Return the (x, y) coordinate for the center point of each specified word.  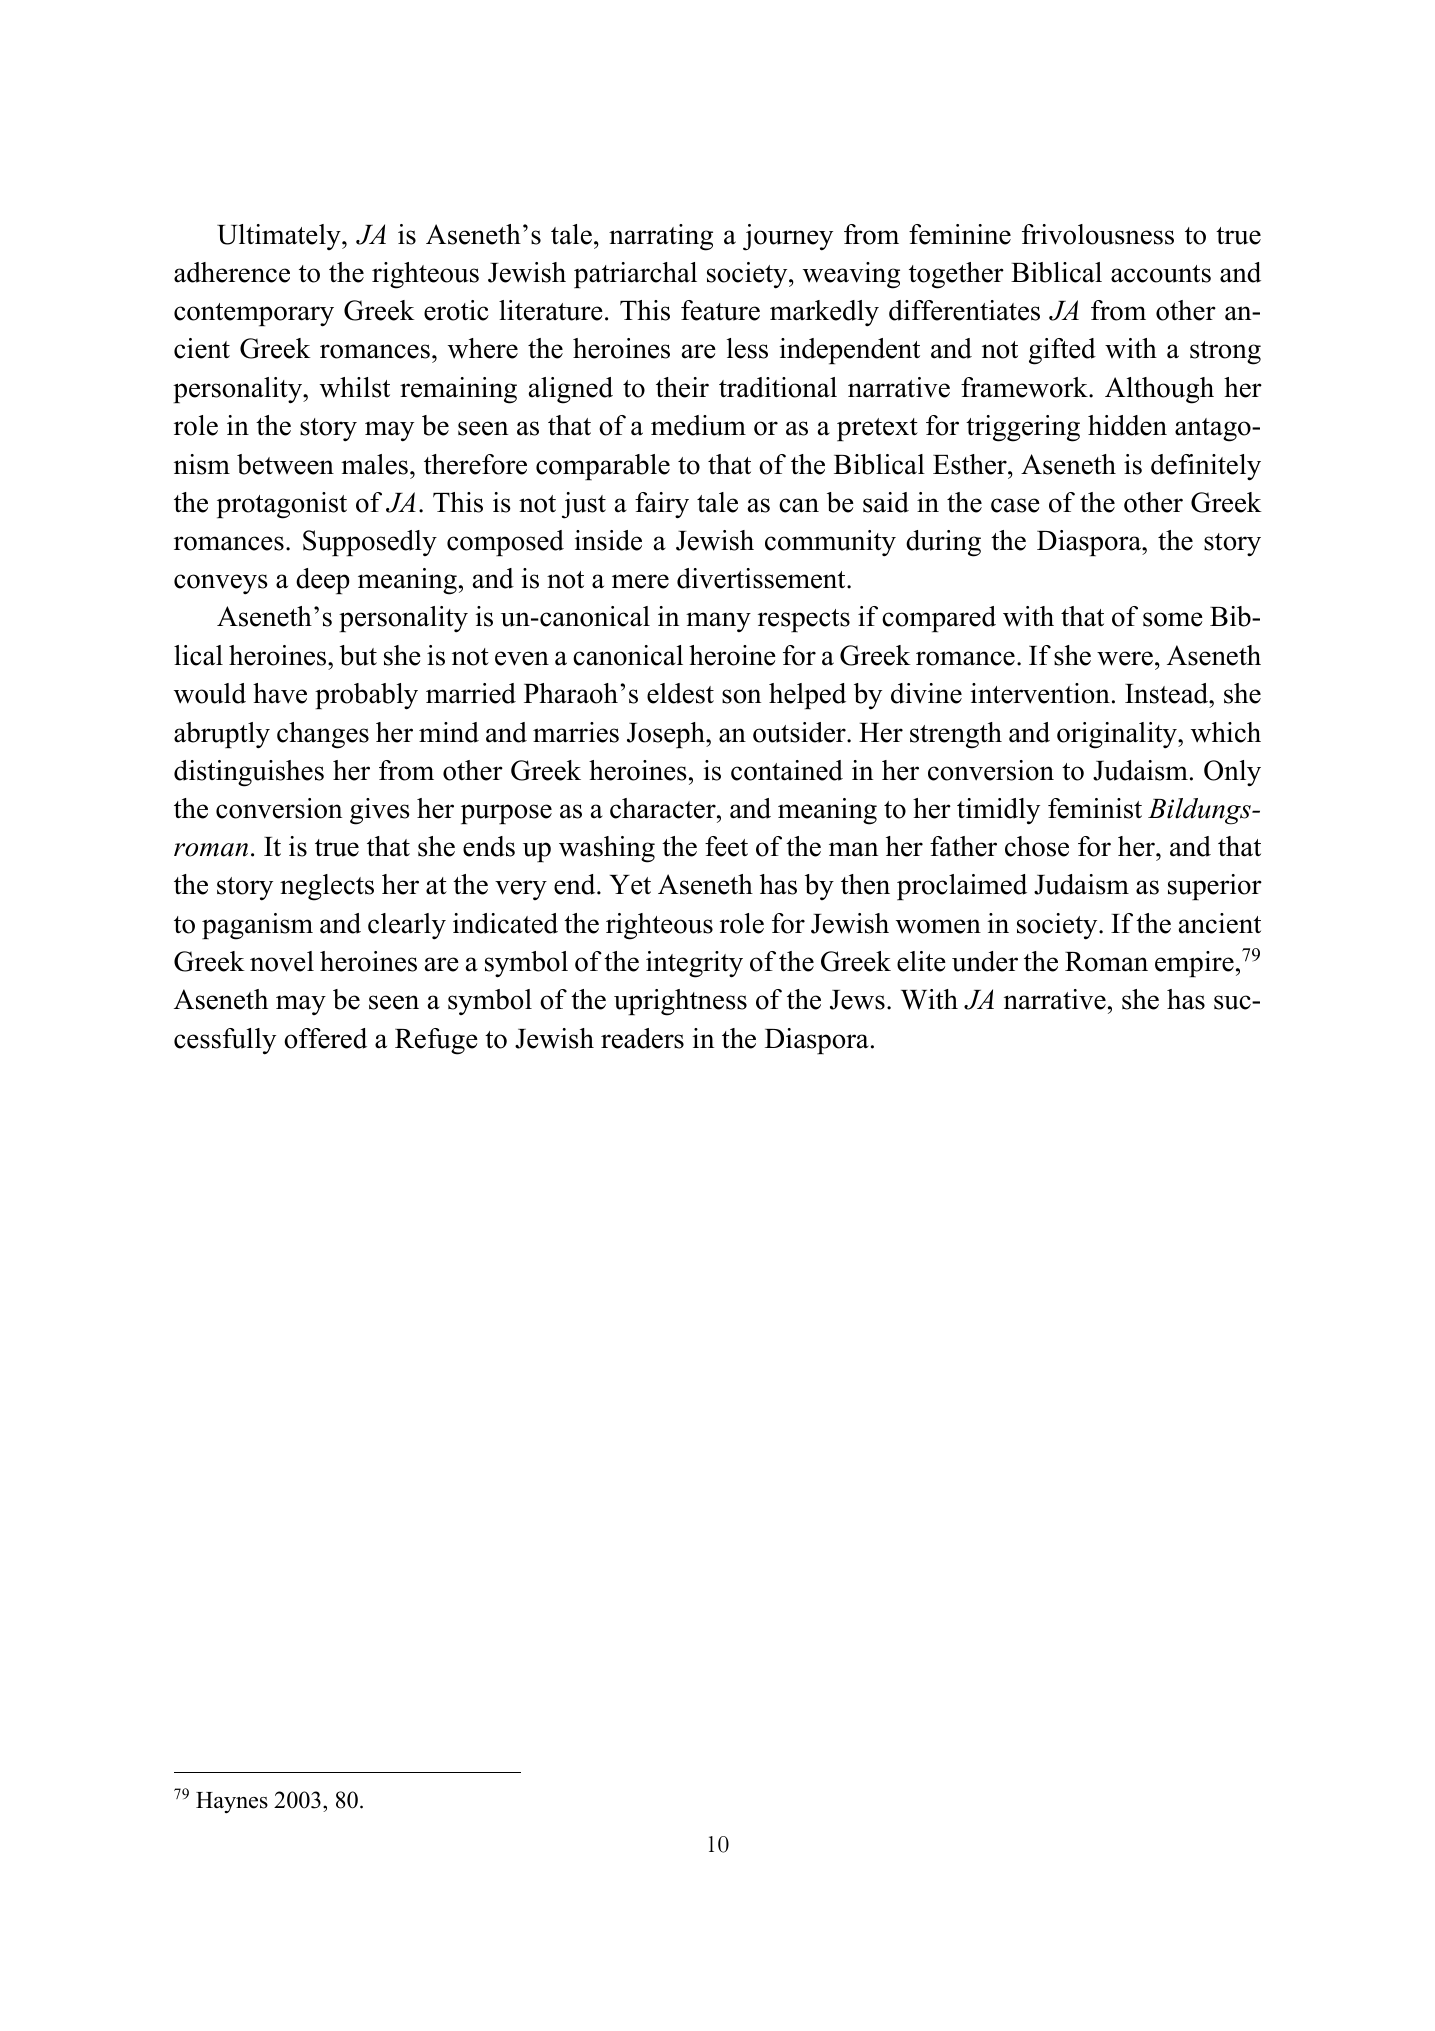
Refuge (436, 1041)
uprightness (680, 1002)
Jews (857, 1000)
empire (1194, 964)
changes (323, 735)
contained (787, 770)
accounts (1161, 274)
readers (642, 1038)
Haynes (232, 1803)
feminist (1095, 808)
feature (720, 310)
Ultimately (280, 237)
